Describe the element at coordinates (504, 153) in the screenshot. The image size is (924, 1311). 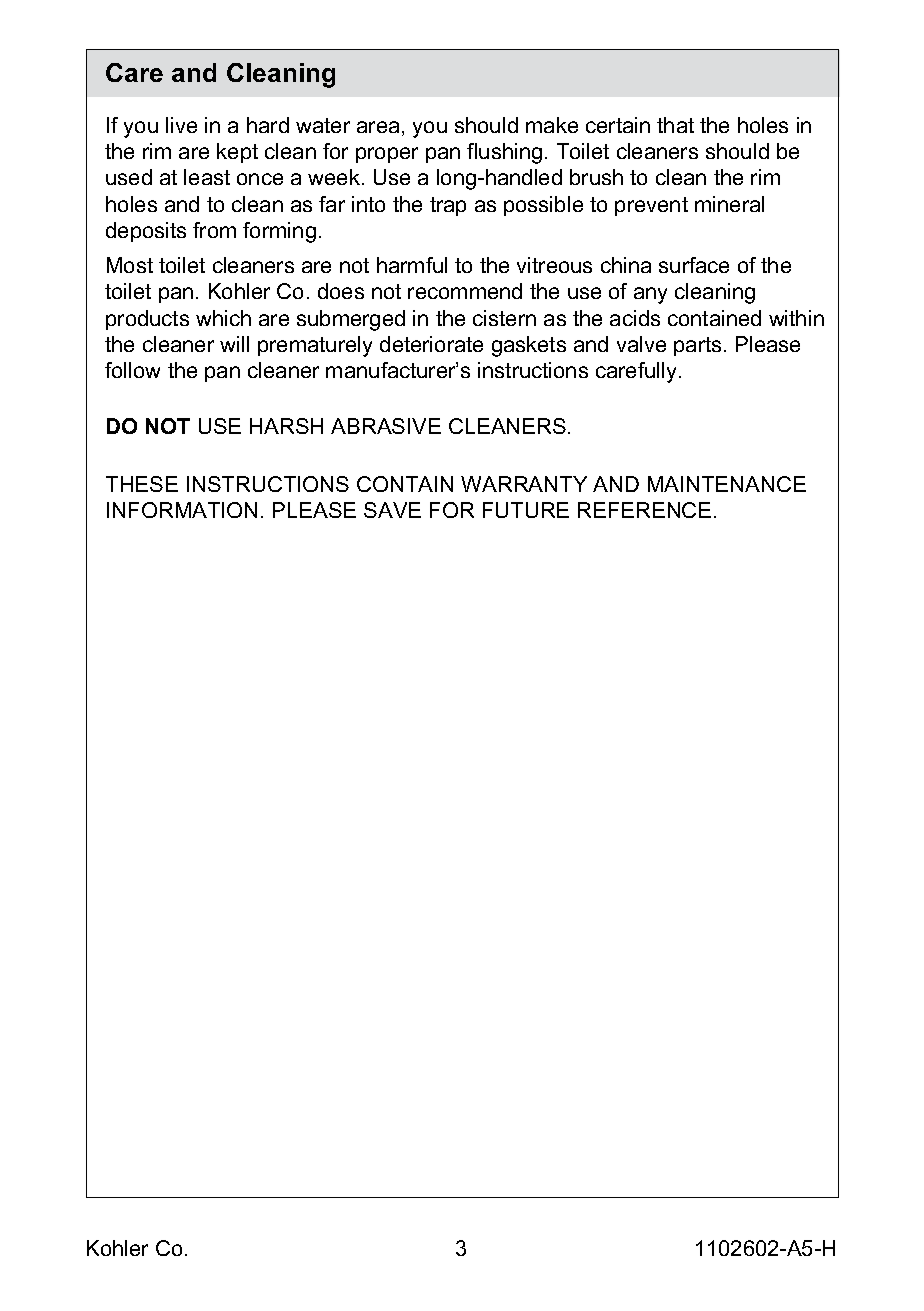
I see `flushing` at that location.
